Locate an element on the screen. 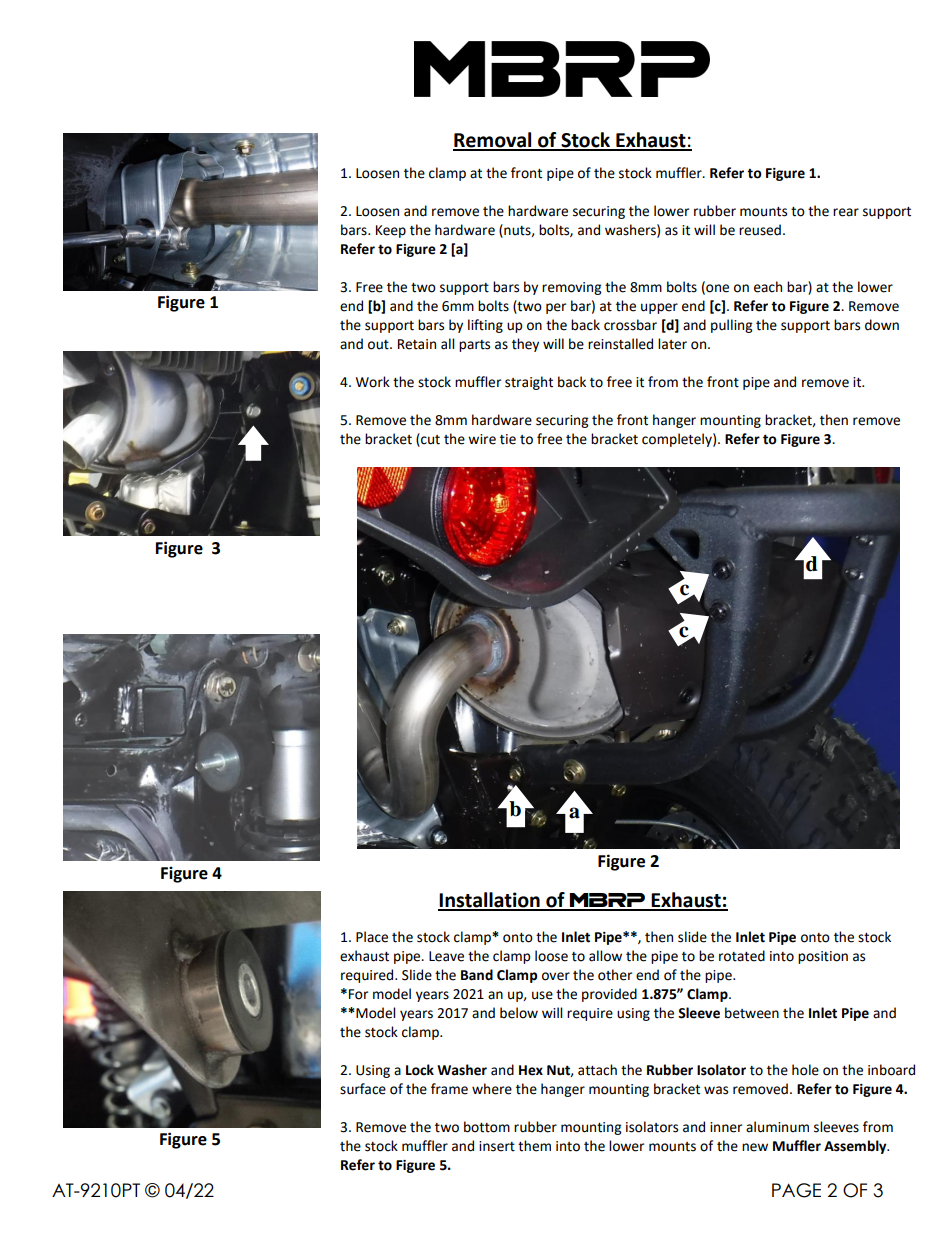 The image size is (952, 1233). them is located at coordinates (534, 1146).
